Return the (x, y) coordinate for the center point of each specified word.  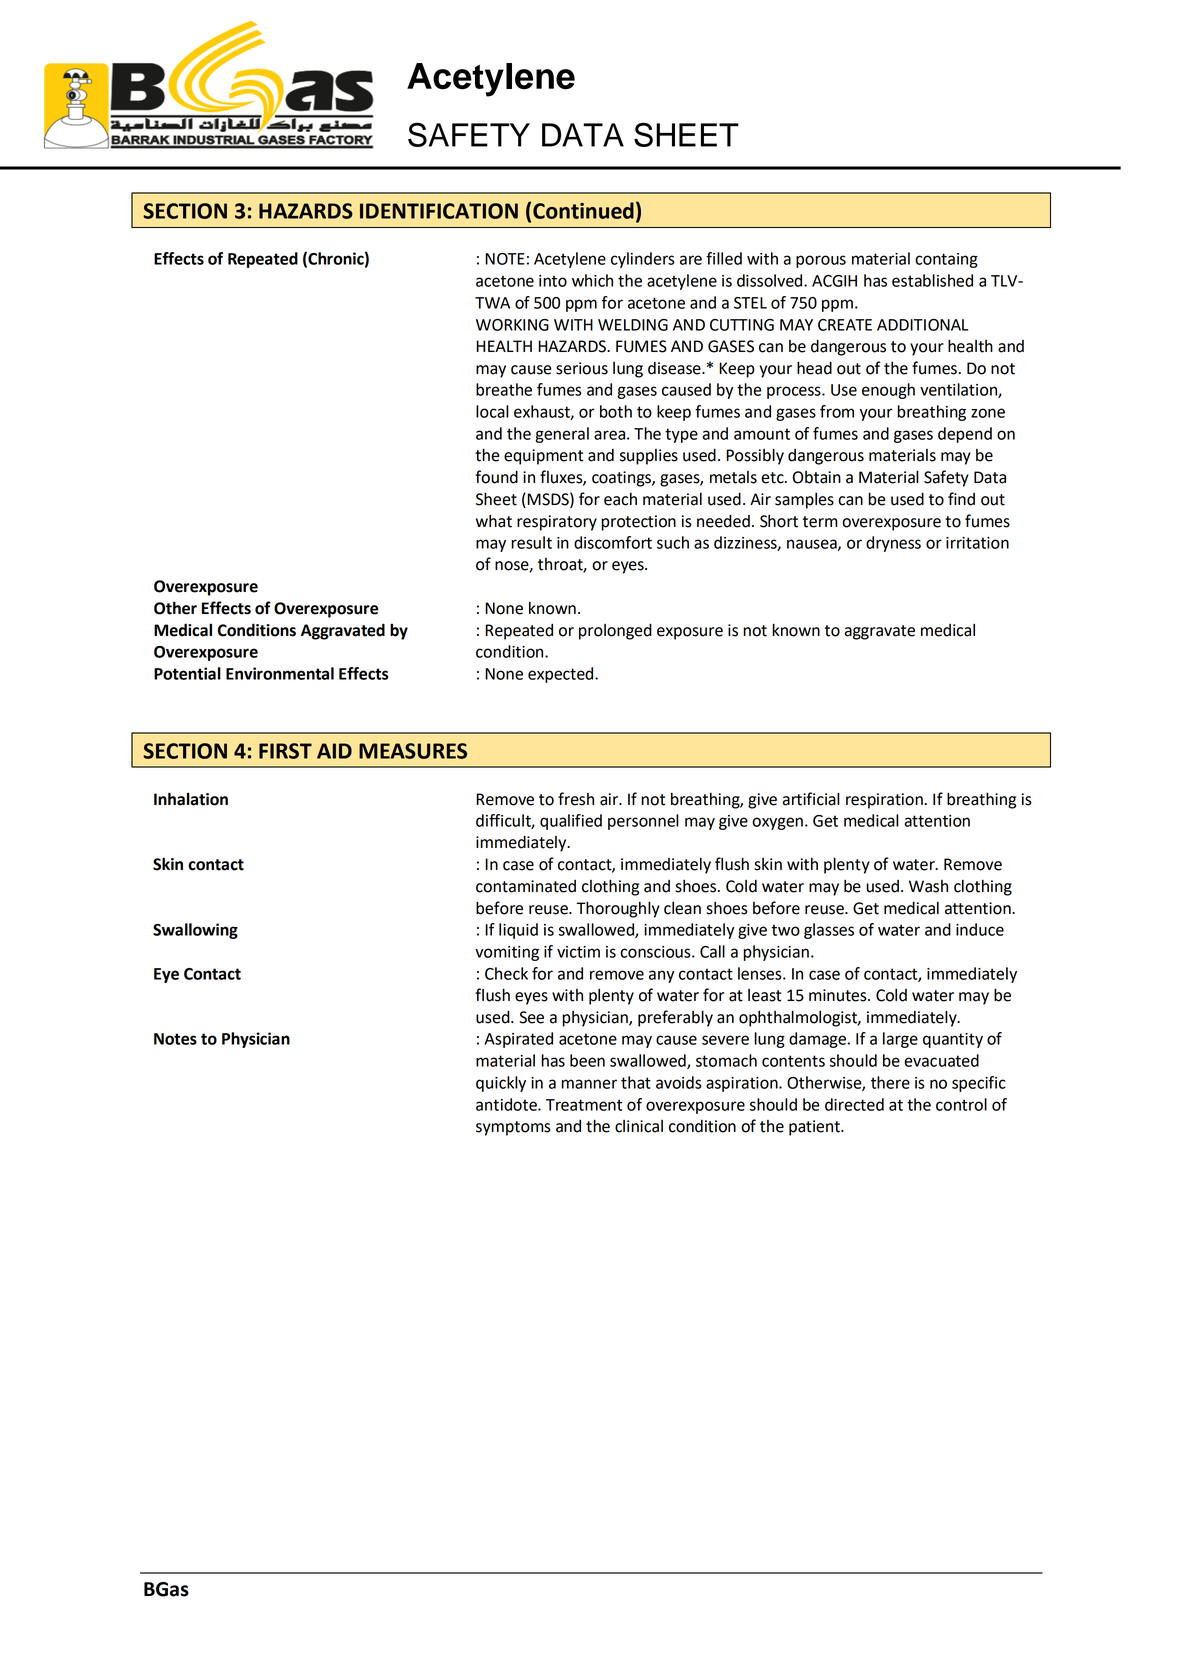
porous (821, 261)
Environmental (280, 673)
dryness (893, 544)
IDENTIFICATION (439, 211)
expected (562, 675)
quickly (501, 1084)
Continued (583, 210)
